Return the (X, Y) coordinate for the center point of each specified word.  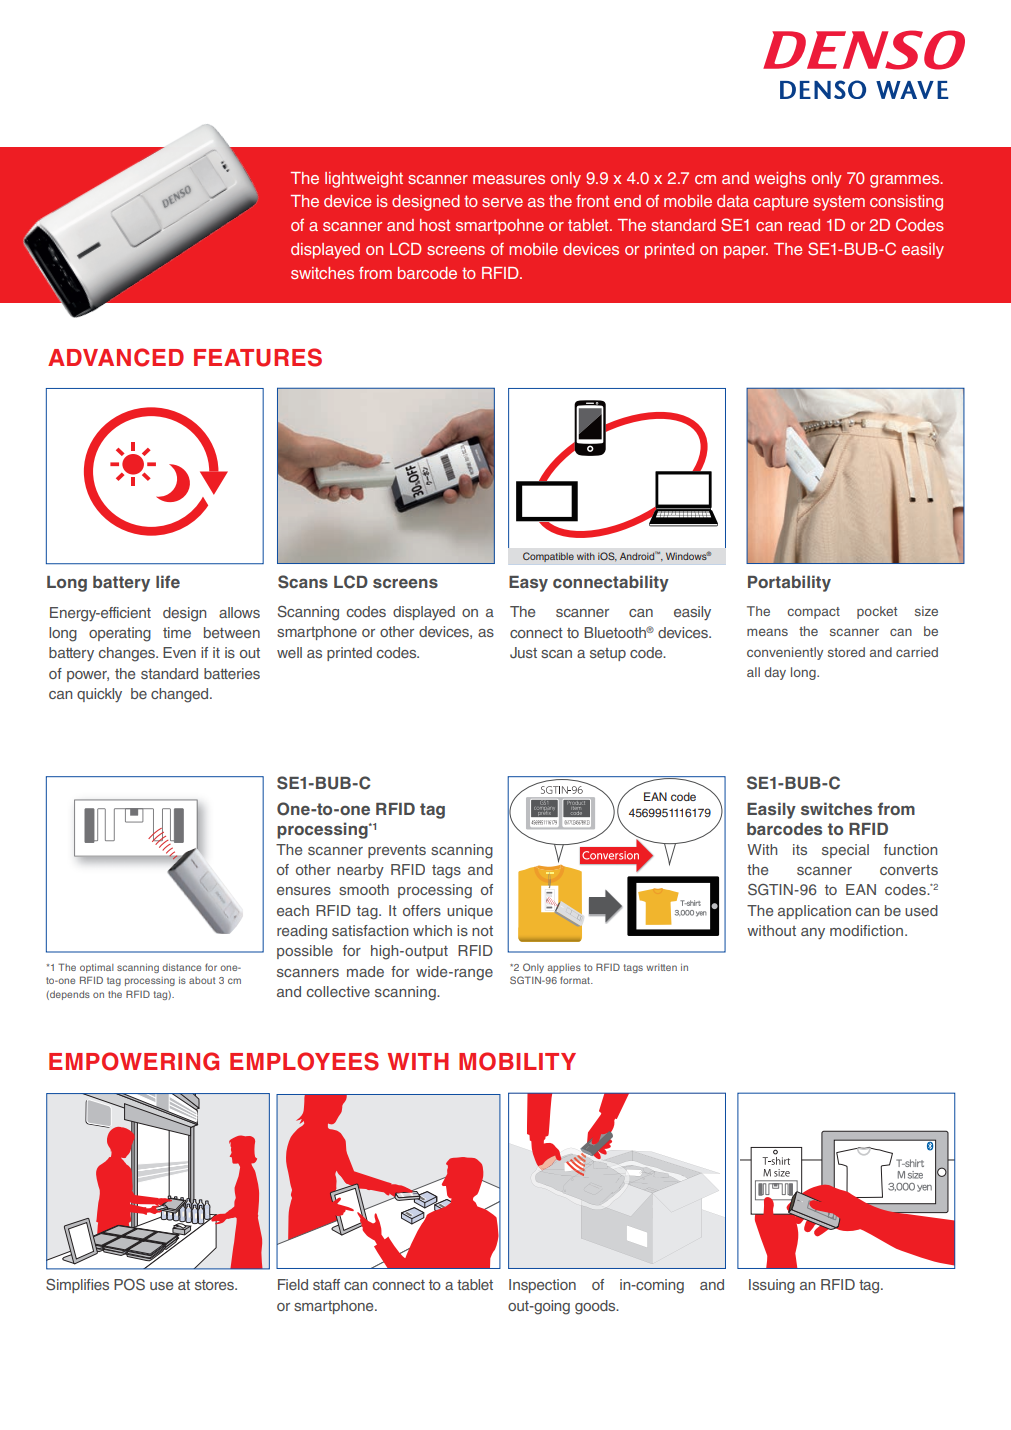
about (202, 980)
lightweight (364, 180)
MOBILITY (517, 1061)
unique (470, 912)
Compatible (548, 557)
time (177, 632)
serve (502, 202)
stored (846, 652)
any (813, 933)
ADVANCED (116, 357)
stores (216, 1285)
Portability (789, 583)
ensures (304, 891)
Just (523, 653)
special (845, 851)
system (839, 203)
